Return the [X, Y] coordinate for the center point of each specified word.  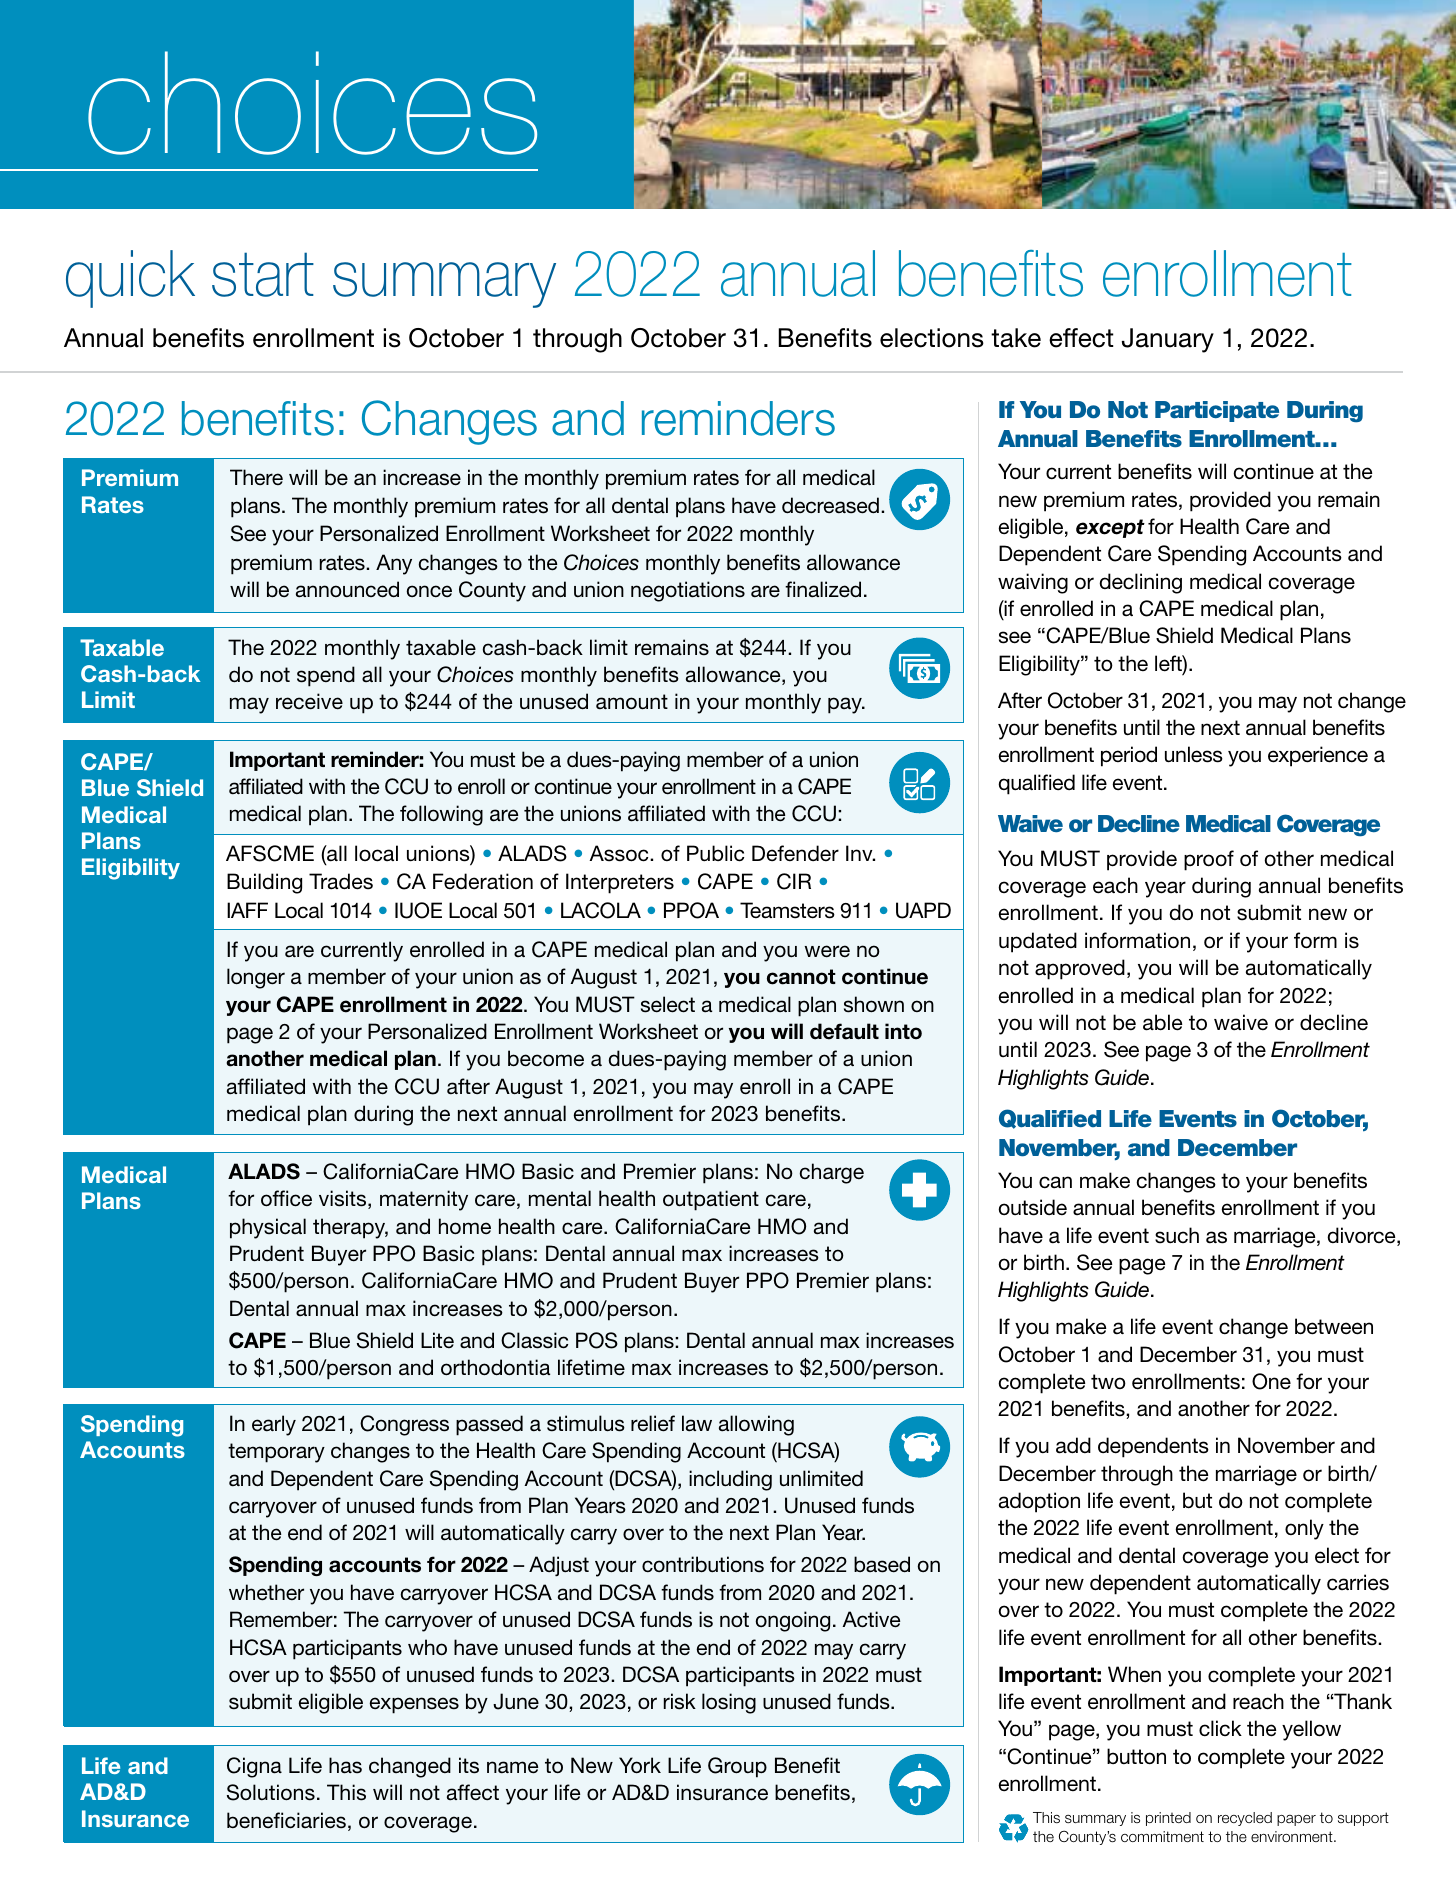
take [1016, 338]
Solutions [271, 1792]
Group [737, 1767]
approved [1080, 969]
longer [256, 978]
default [844, 1031]
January [1168, 340]
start [263, 274]
